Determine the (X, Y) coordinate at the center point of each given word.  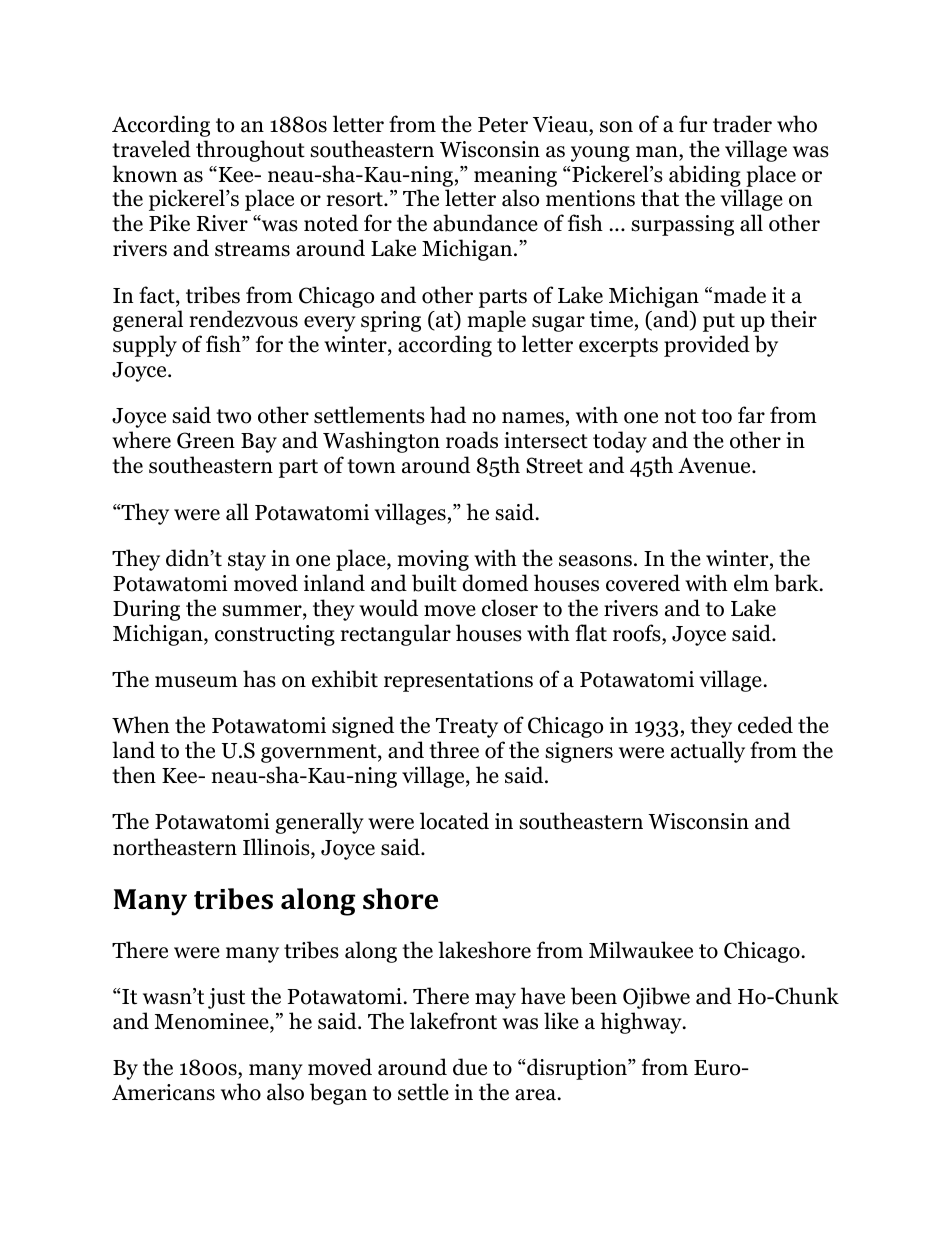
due (470, 1067)
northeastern (175, 847)
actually (708, 752)
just (226, 998)
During (146, 610)
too (716, 416)
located (454, 821)
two (233, 416)
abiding (705, 176)
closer (510, 608)
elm (751, 583)
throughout (250, 151)
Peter (503, 125)
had (448, 415)
